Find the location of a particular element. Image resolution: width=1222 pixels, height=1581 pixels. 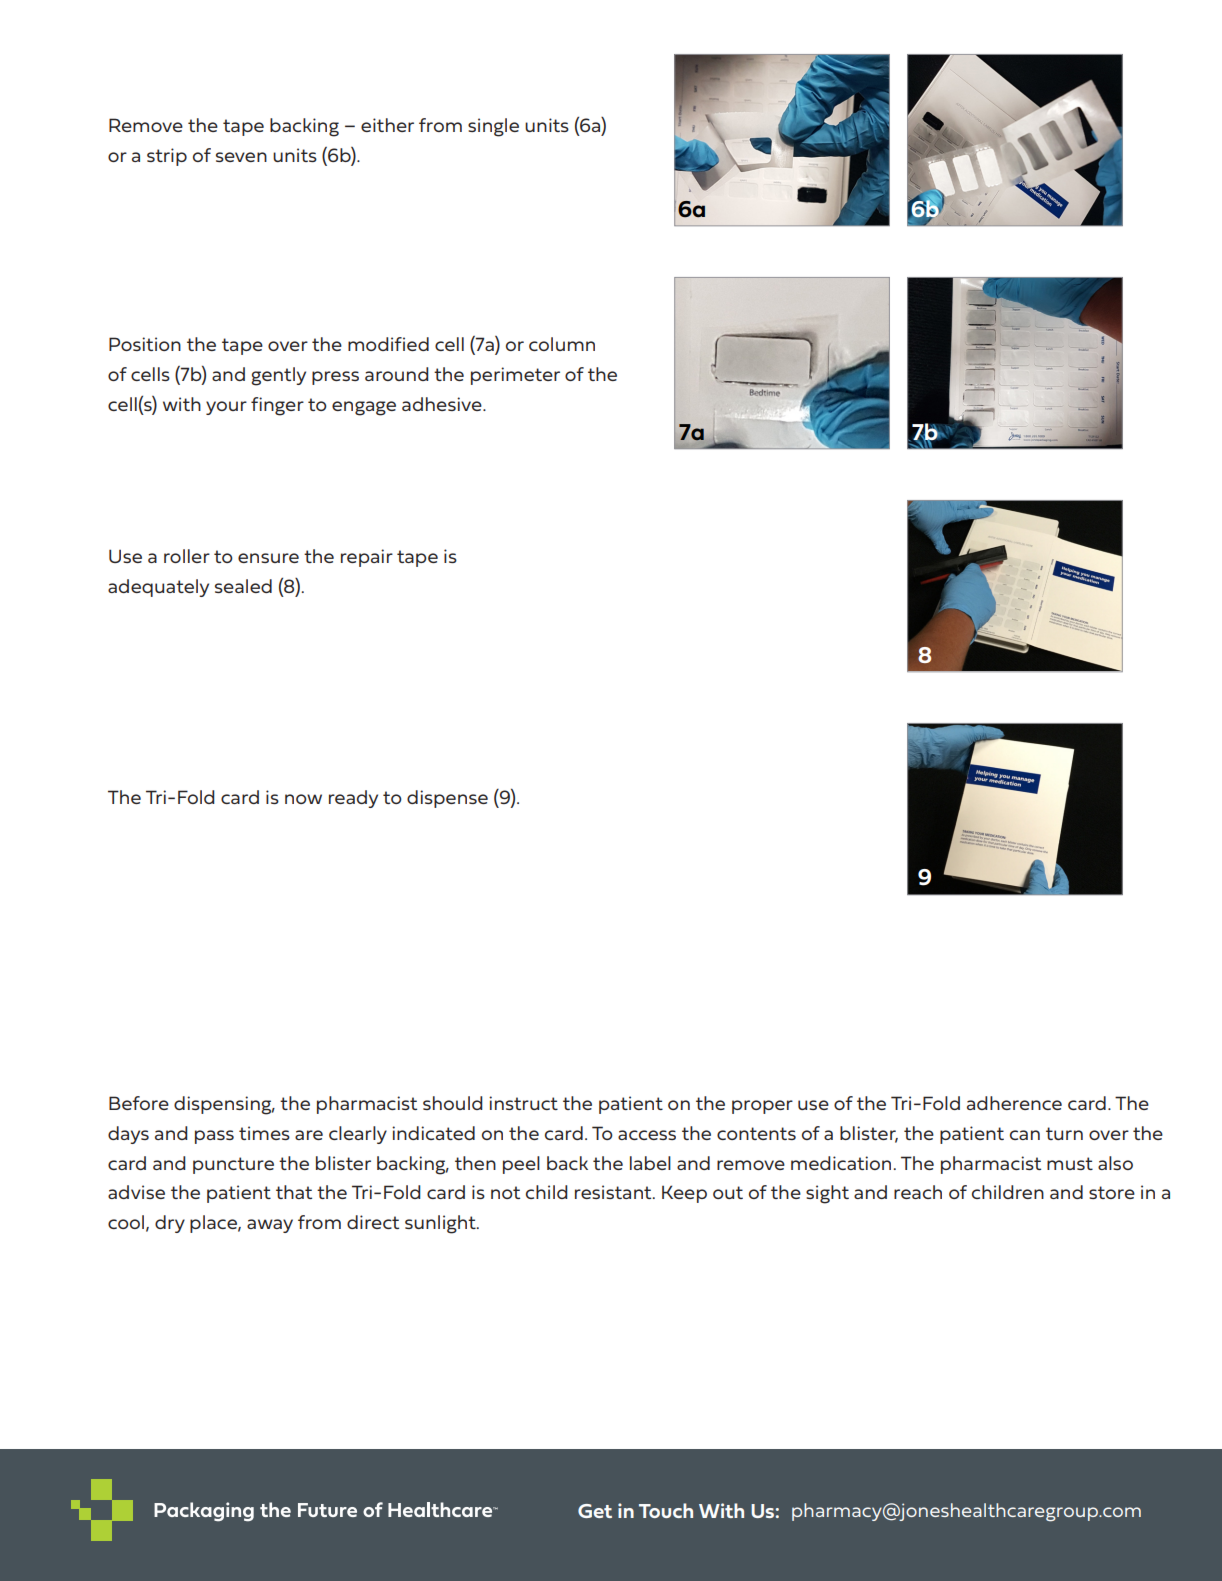

times is located at coordinates (264, 1133).
